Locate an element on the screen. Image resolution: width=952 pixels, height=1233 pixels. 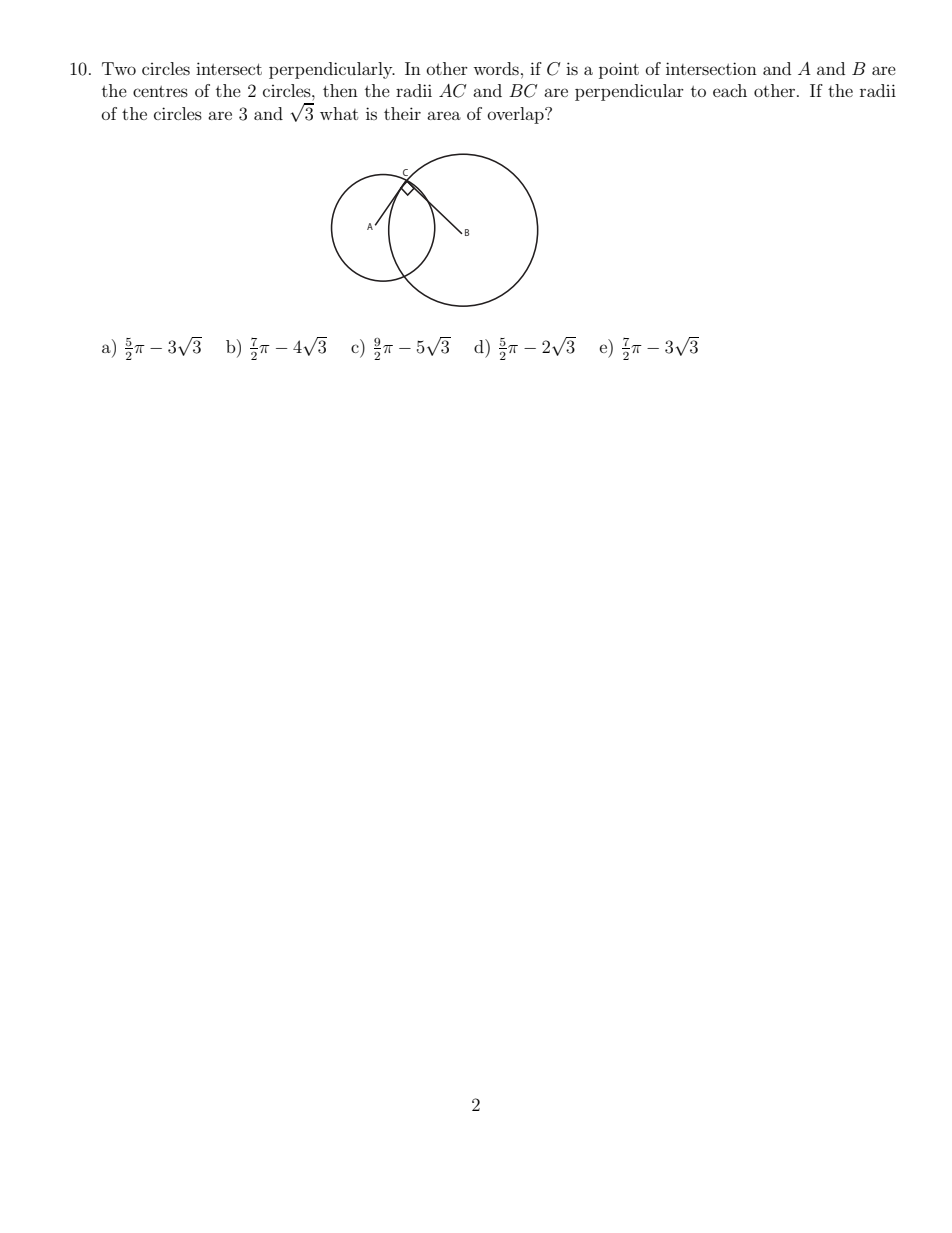
centres is located at coordinates (160, 91).
